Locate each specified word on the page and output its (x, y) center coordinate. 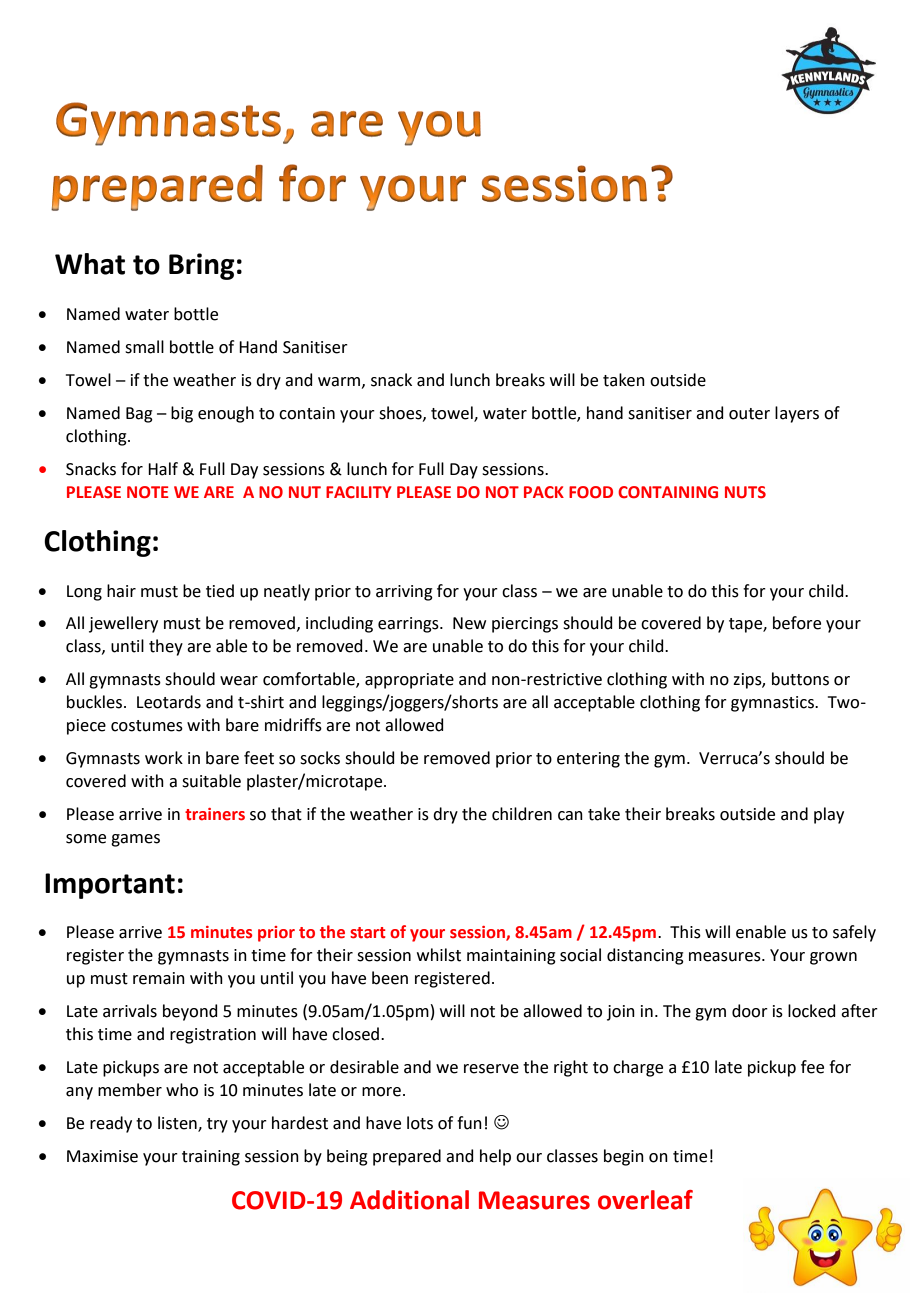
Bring (202, 266)
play (829, 815)
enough (226, 414)
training (211, 1158)
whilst (439, 955)
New (469, 623)
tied (220, 591)
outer (749, 414)
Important (110, 886)
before (797, 623)
